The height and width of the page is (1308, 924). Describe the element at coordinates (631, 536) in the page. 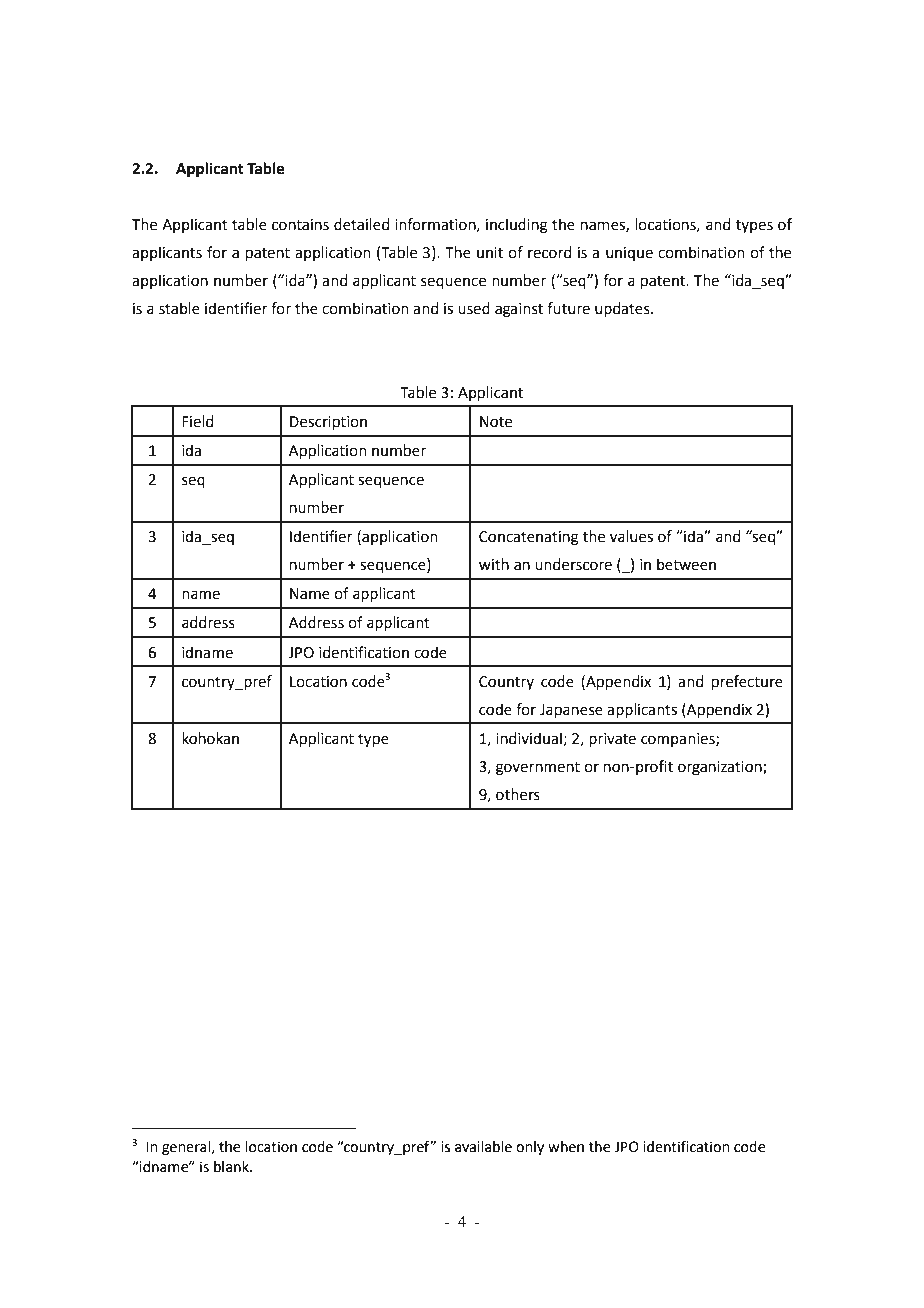

I see `values` at that location.
